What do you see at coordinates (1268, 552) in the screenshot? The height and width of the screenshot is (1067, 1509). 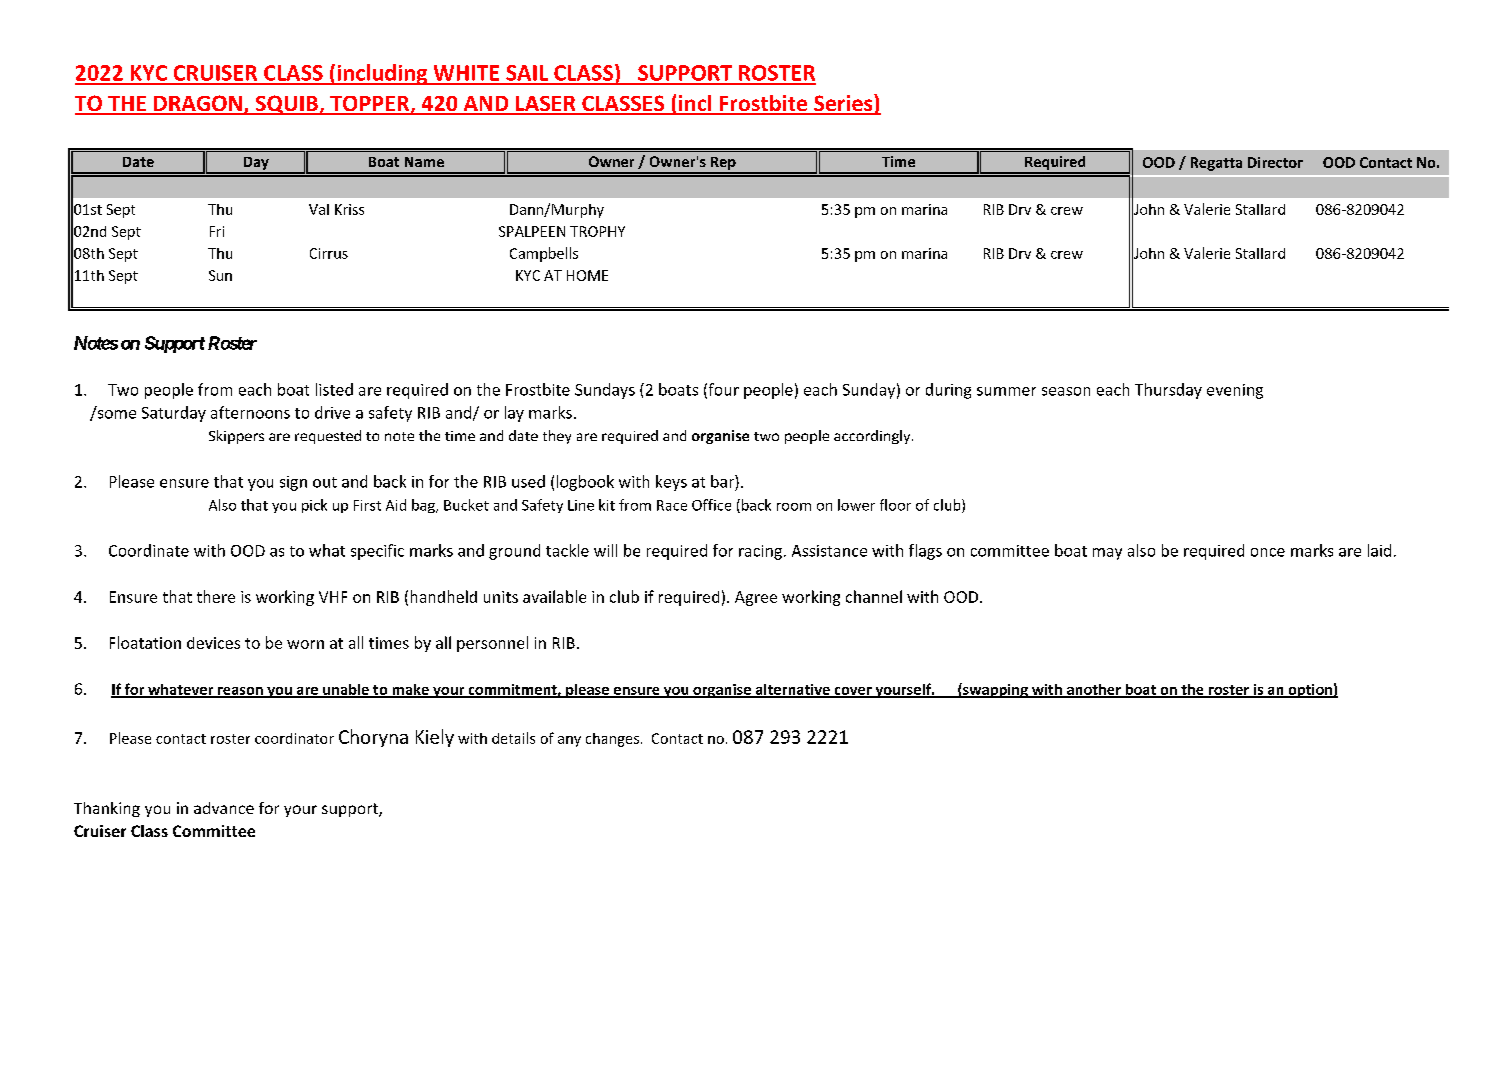 I see `once` at bounding box center [1268, 552].
